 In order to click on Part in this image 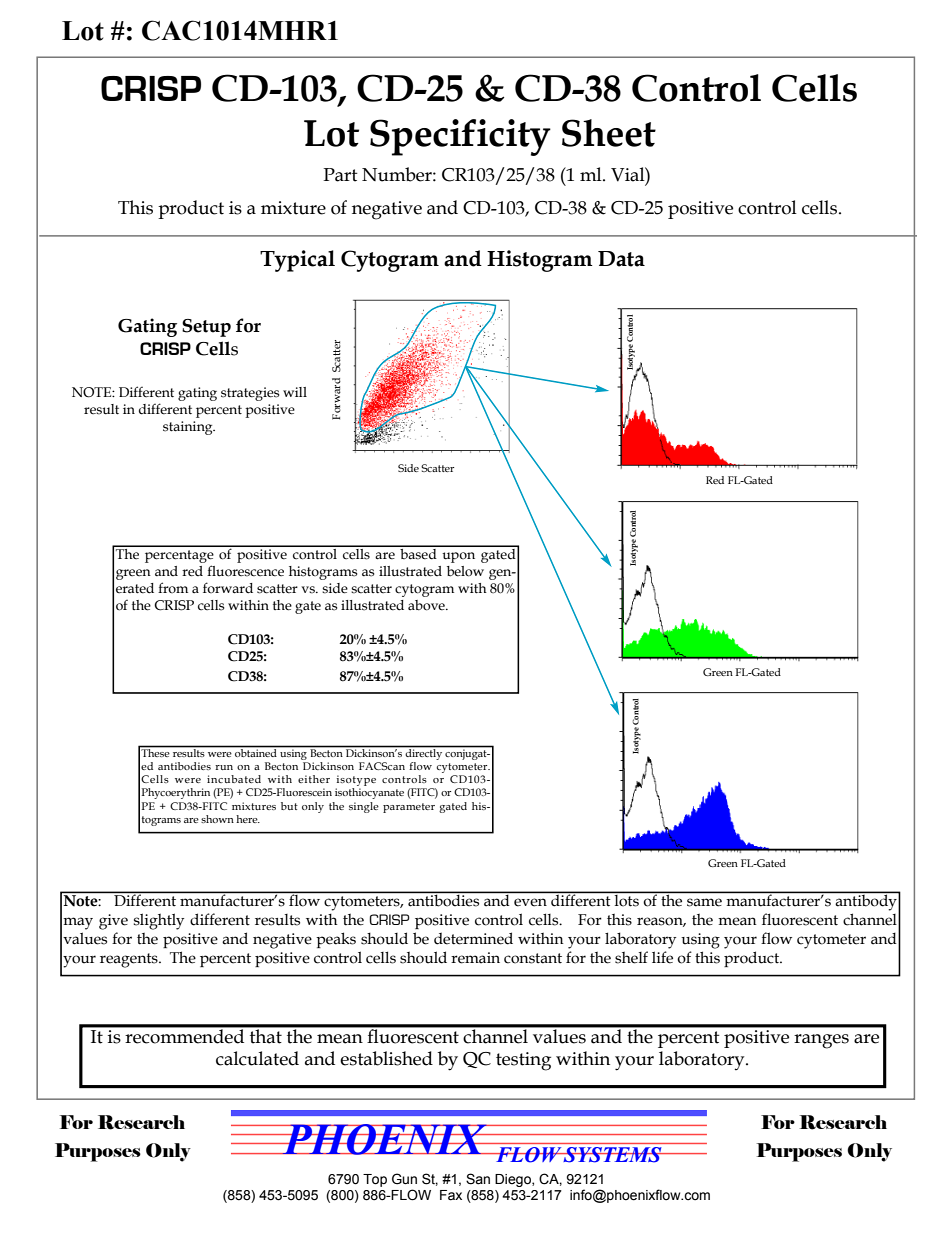, I will do `click(340, 175)`.
